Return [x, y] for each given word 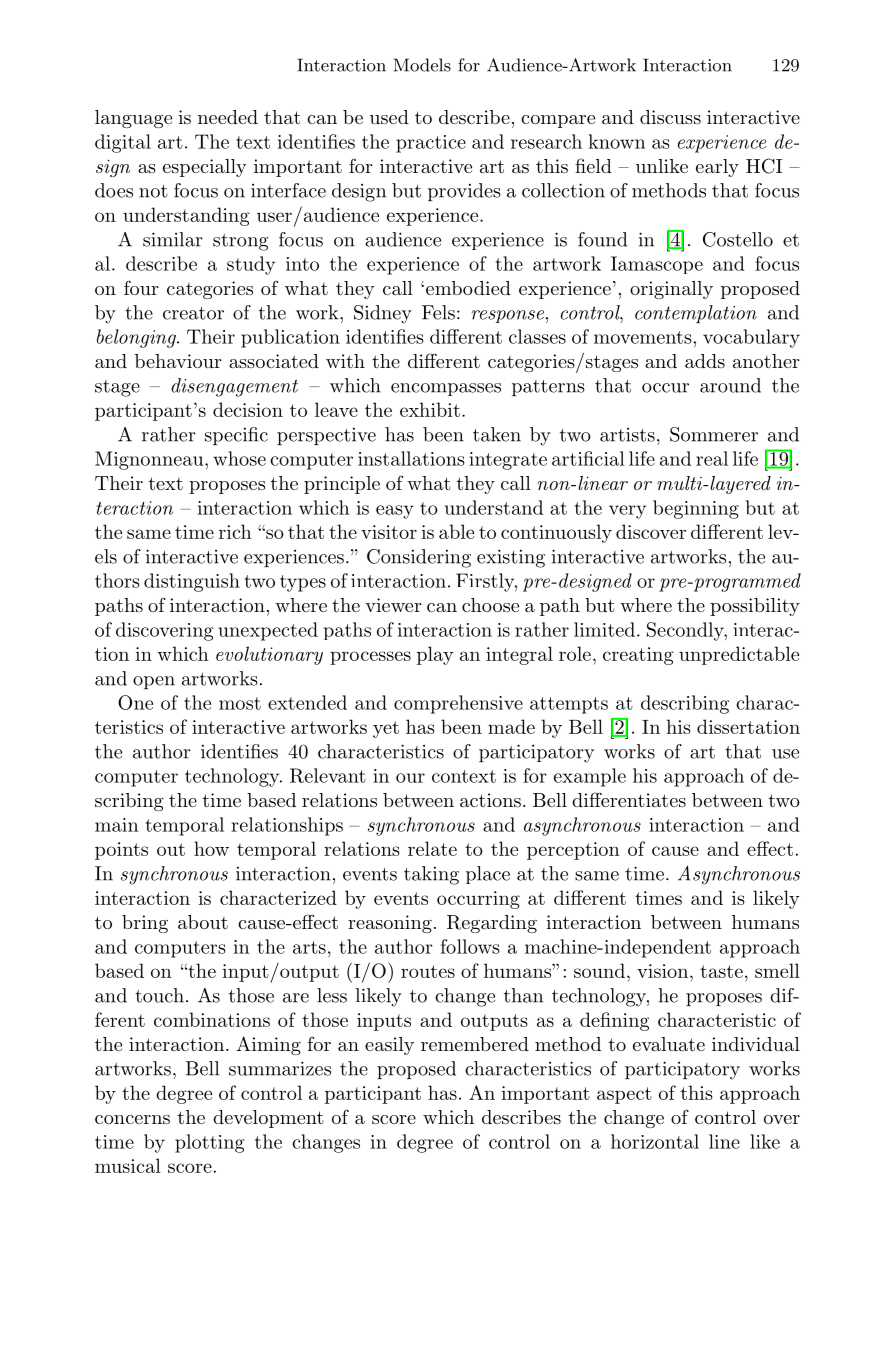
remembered [475, 1044]
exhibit [430, 409]
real [712, 458]
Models [422, 65]
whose [239, 458]
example [590, 777]
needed [228, 117]
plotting [210, 1143]
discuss [670, 117]
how [211, 848]
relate [432, 848]
